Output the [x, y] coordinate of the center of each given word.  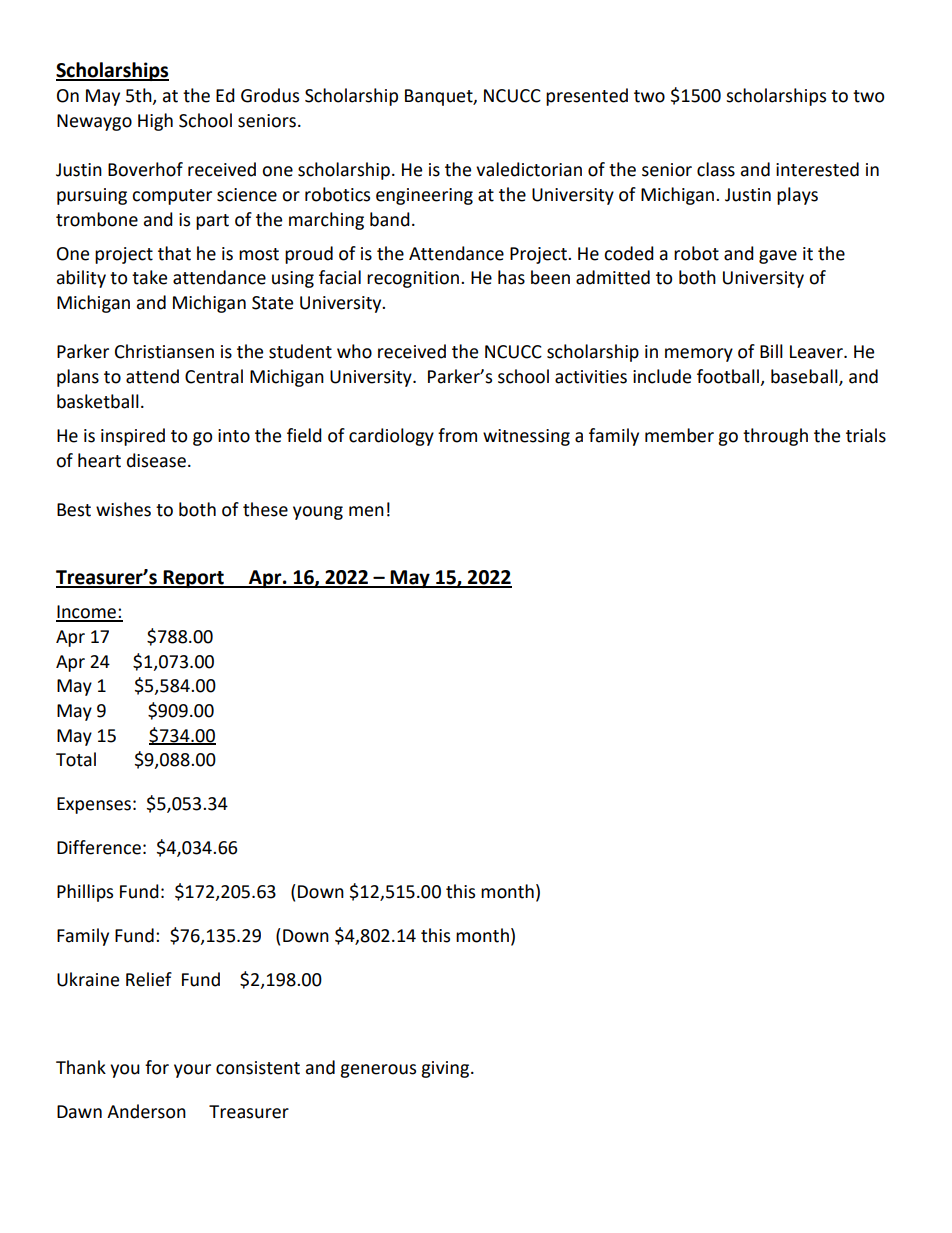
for [157, 1067]
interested [817, 169]
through [775, 437]
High [155, 122]
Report [193, 579]
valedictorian [529, 169]
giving [446, 1069]
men [366, 511]
